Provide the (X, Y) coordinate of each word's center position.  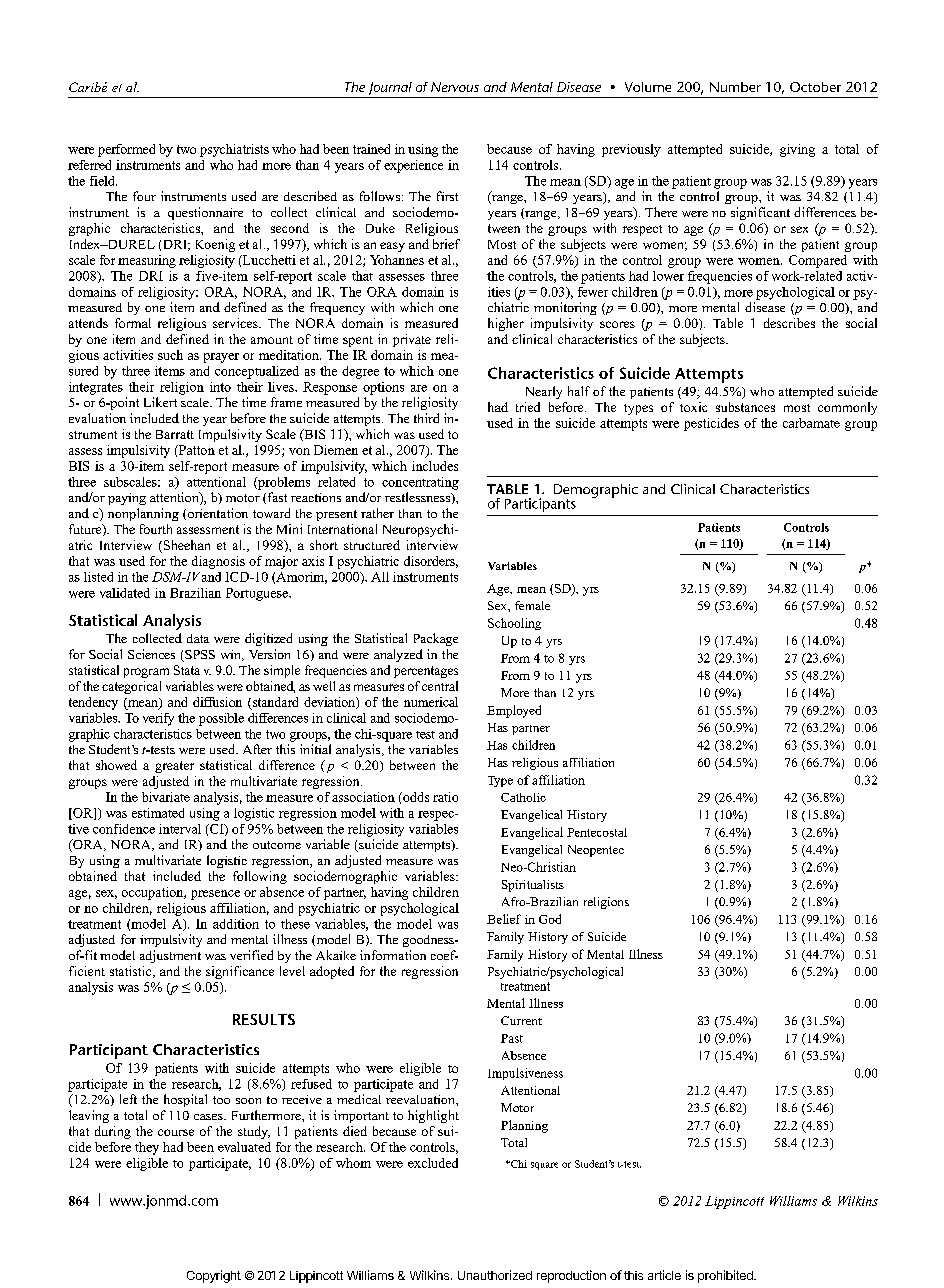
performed (126, 150)
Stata (187, 670)
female (532, 605)
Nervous (455, 87)
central (440, 686)
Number (735, 87)
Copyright (214, 1276)
